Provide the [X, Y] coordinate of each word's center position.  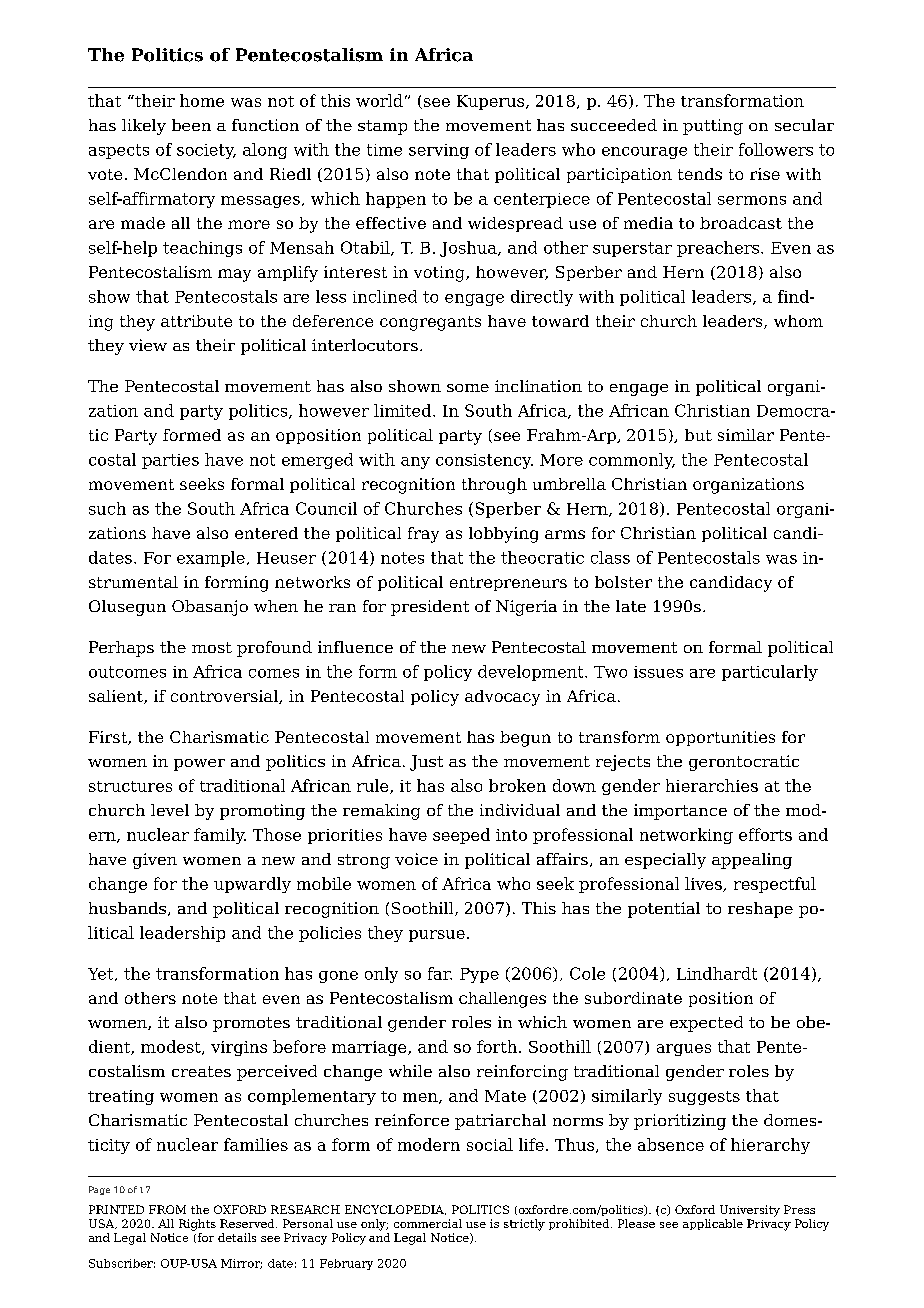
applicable [713, 1224]
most [212, 647]
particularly [770, 673]
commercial [428, 1223]
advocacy [502, 698]
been [191, 125]
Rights [197, 1225]
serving [439, 151]
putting [713, 127]
